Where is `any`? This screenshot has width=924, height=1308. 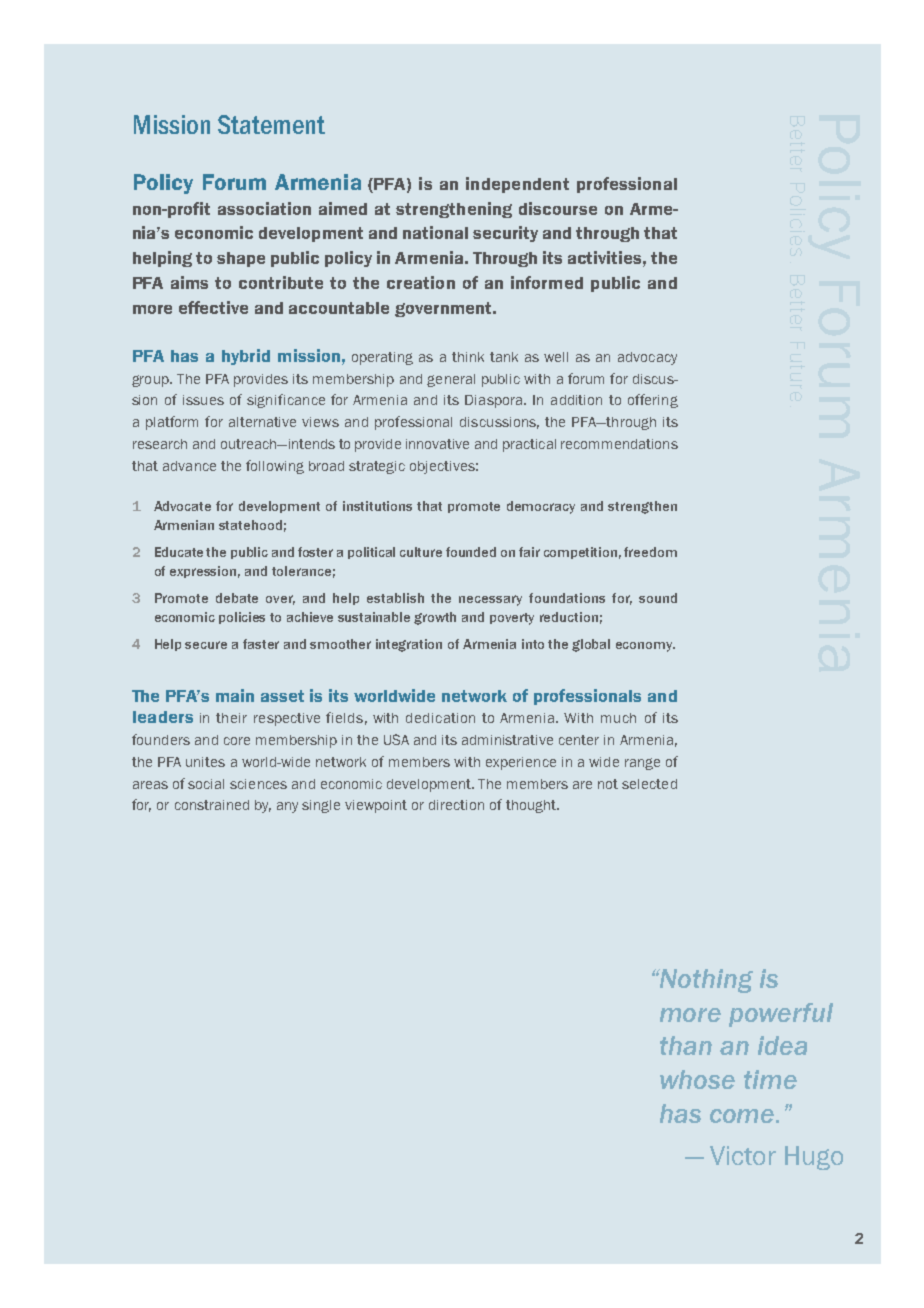 any is located at coordinates (287, 807).
